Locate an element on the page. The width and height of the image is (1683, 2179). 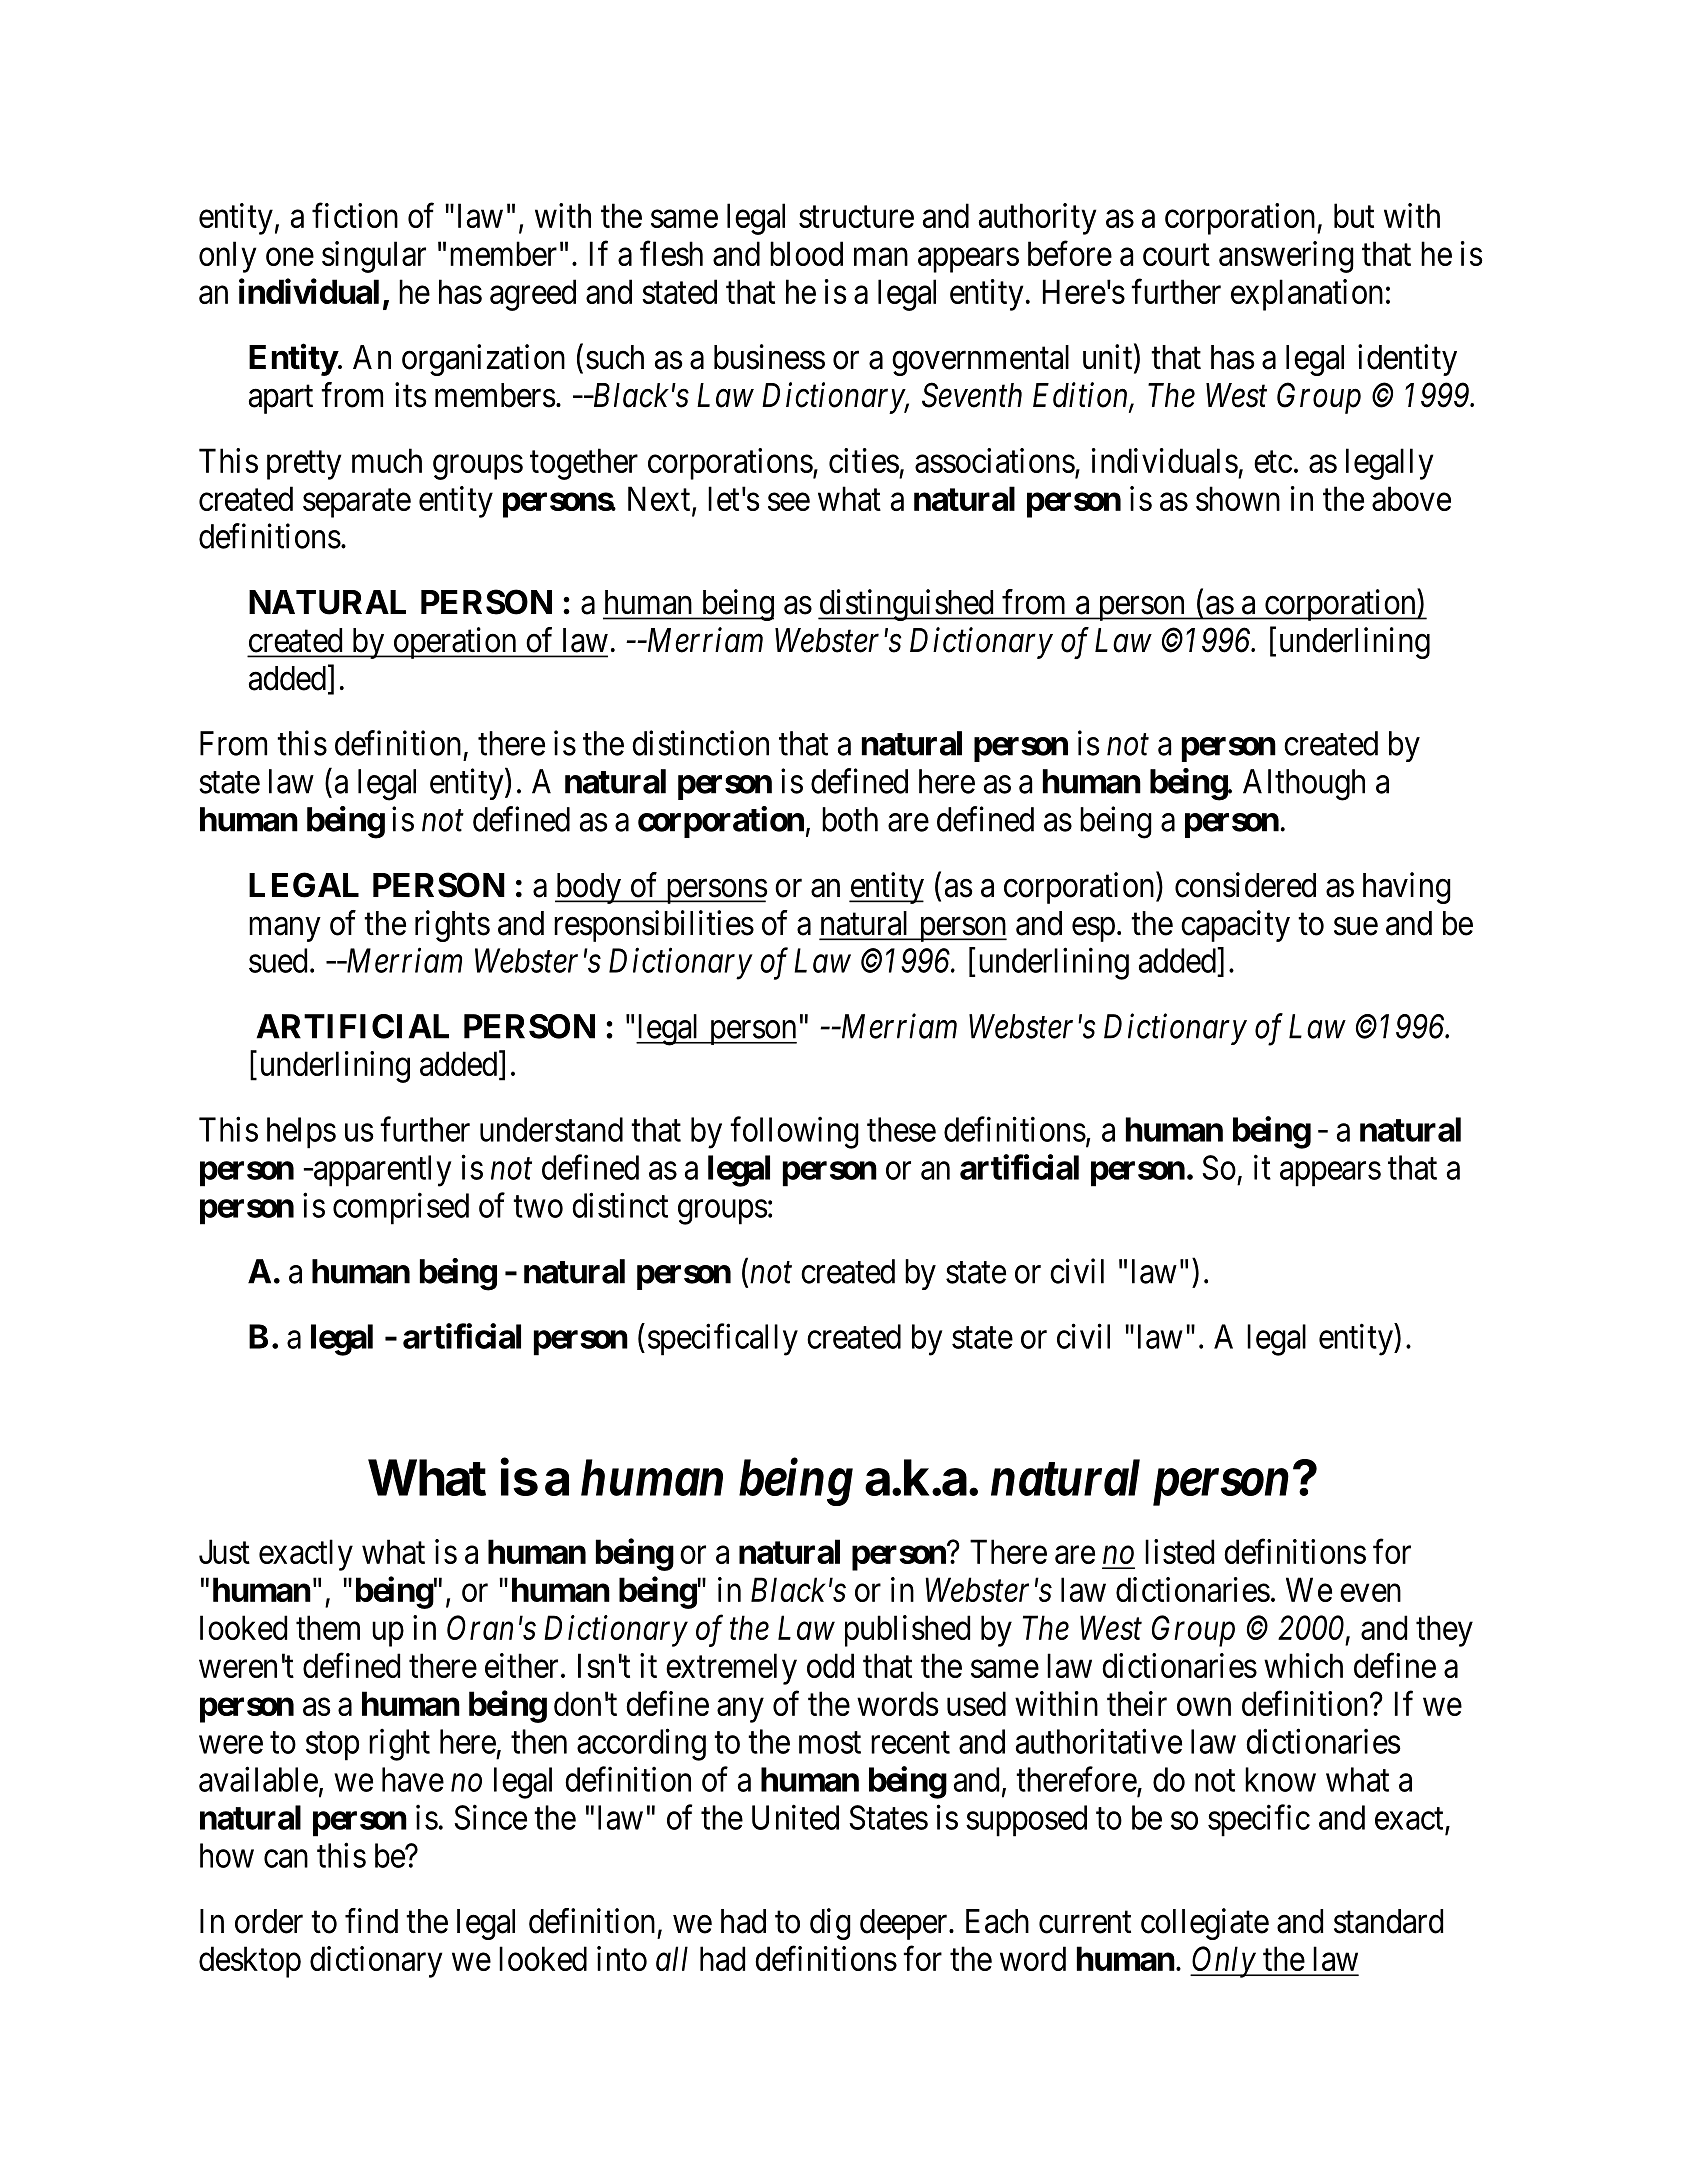
apparently is located at coordinates (381, 1171).
